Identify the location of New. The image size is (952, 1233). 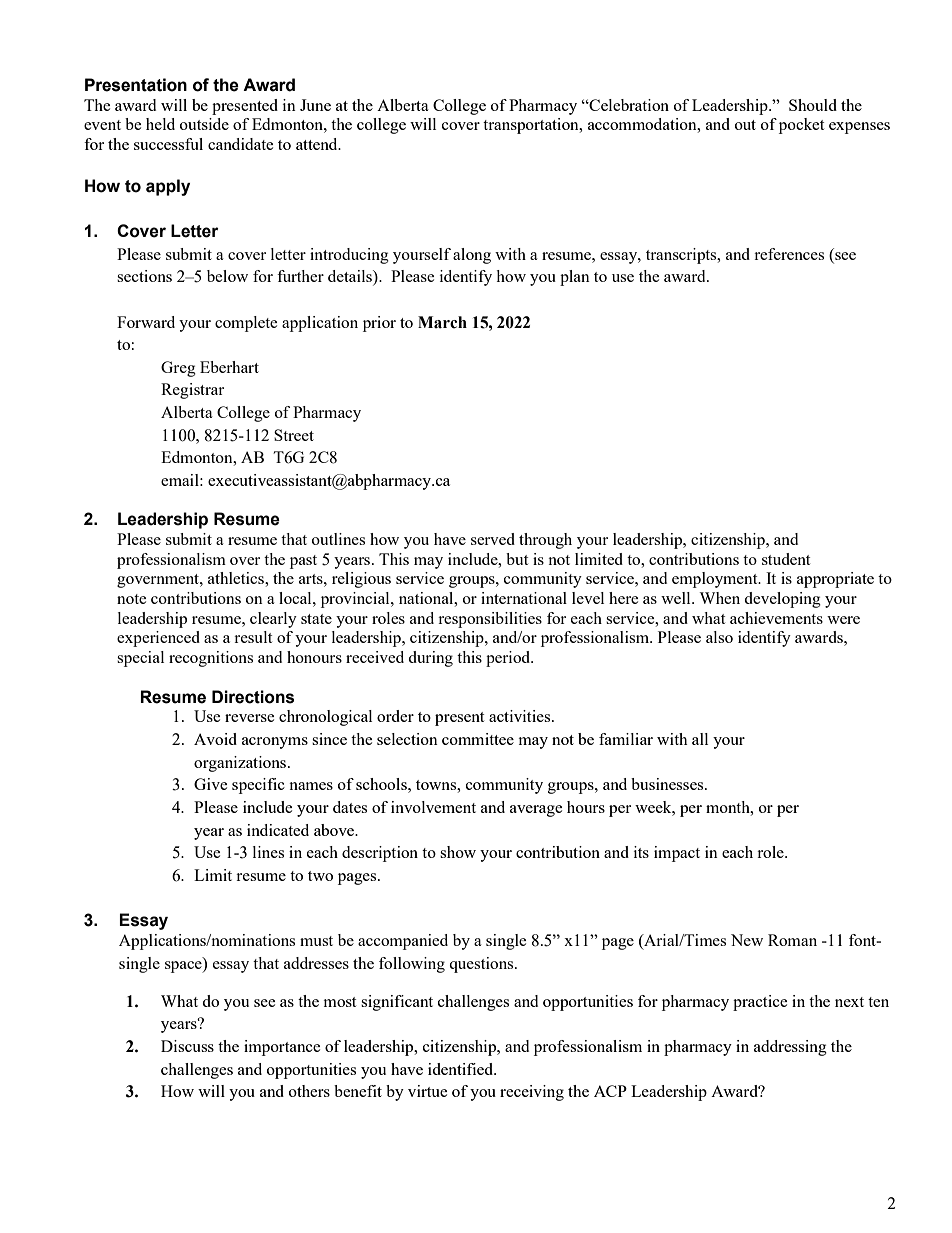
(747, 940).
